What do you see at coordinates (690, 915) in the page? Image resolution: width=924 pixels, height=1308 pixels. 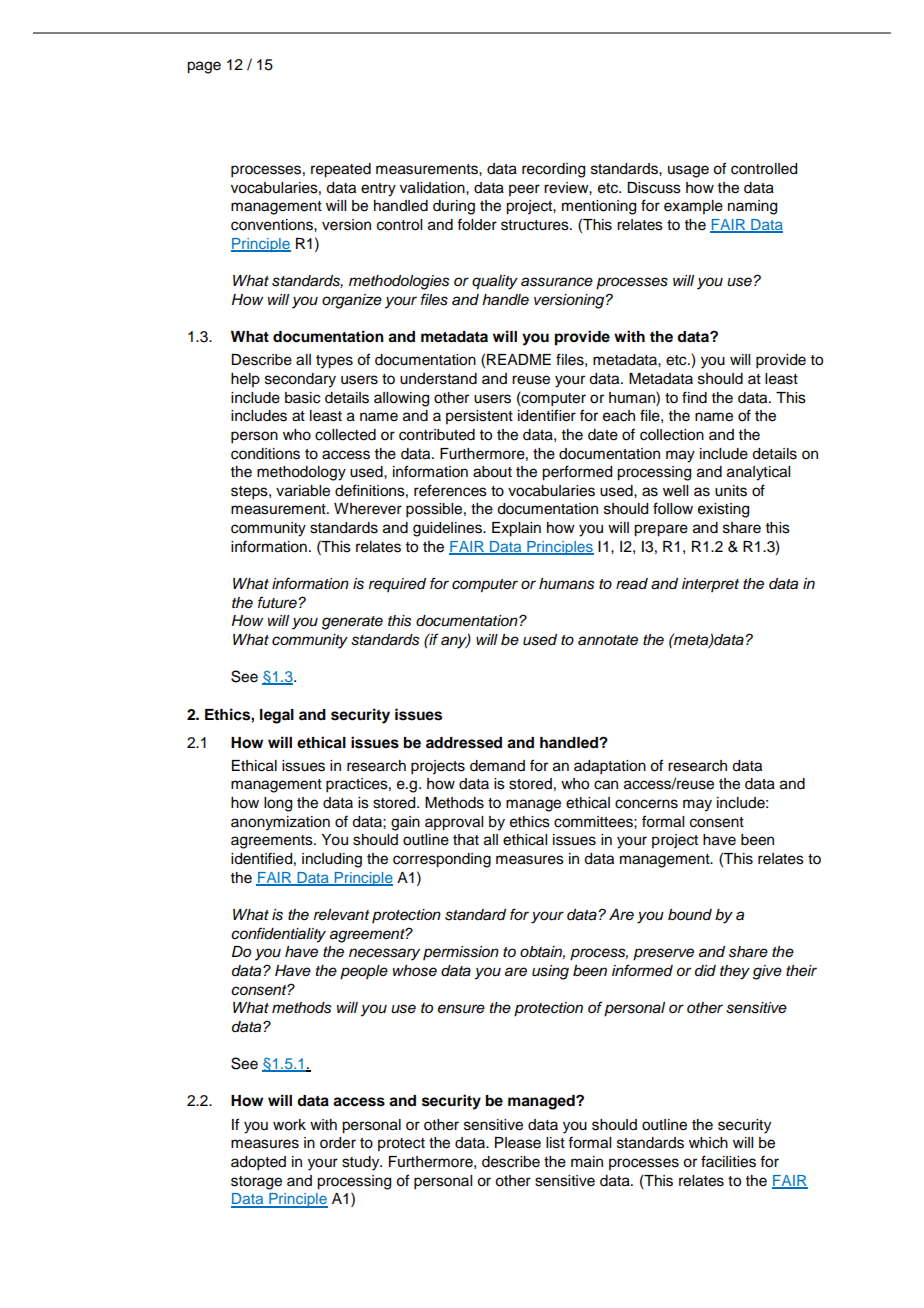 I see `bound` at bounding box center [690, 915].
